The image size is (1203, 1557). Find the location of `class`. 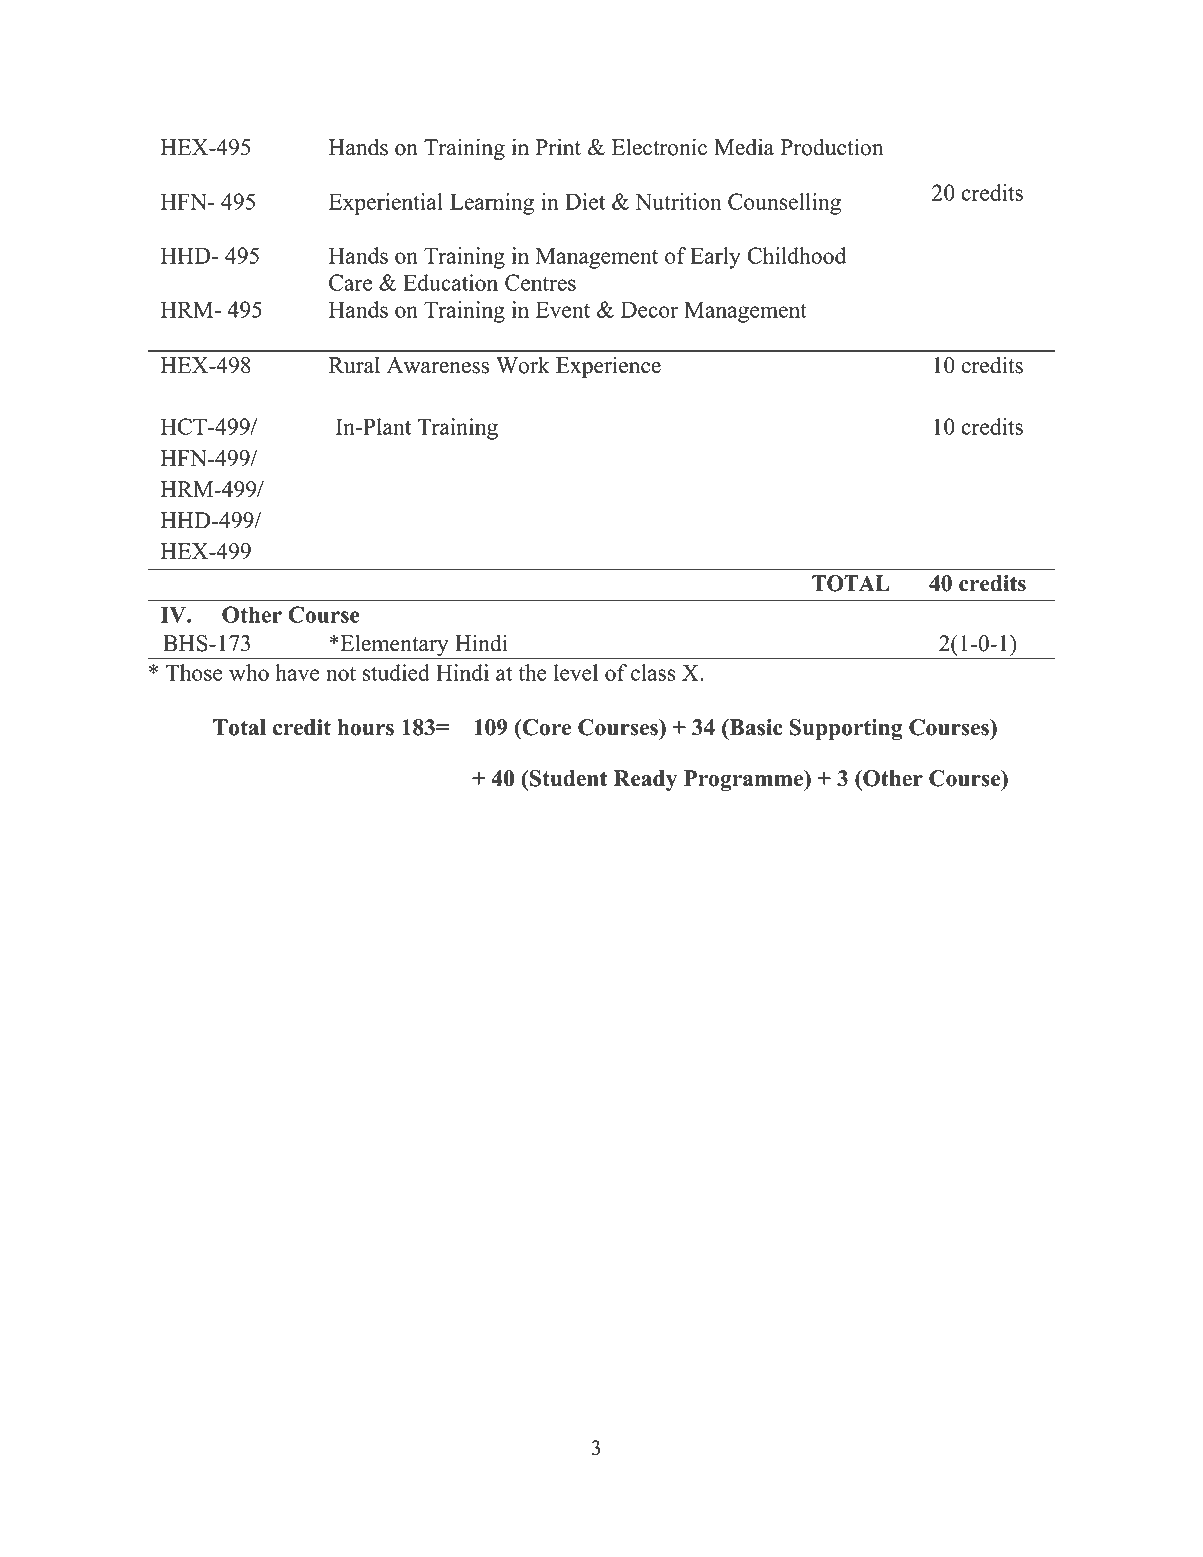

class is located at coordinates (653, 672).
